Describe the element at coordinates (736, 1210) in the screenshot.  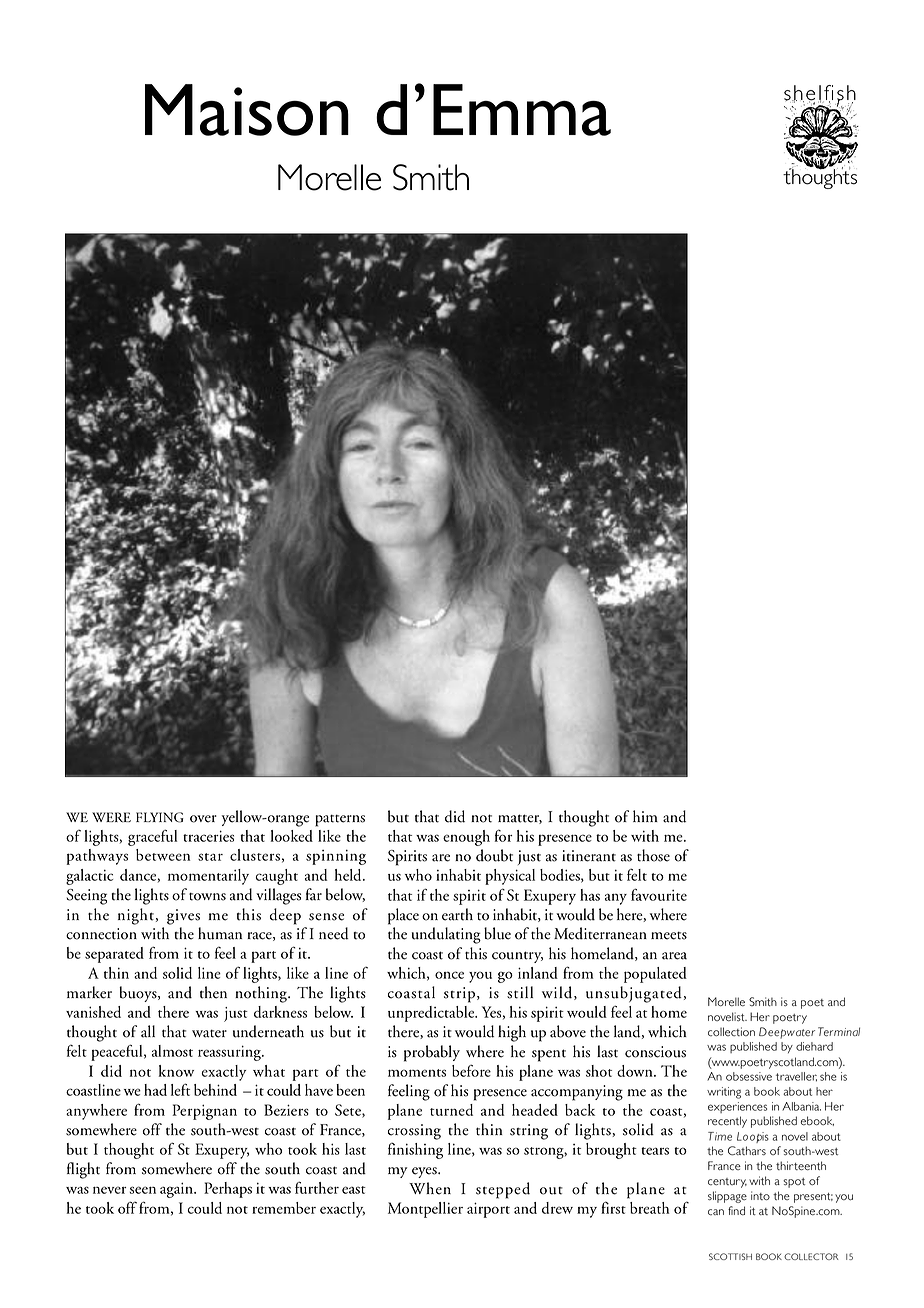
I see `find` at that location.
